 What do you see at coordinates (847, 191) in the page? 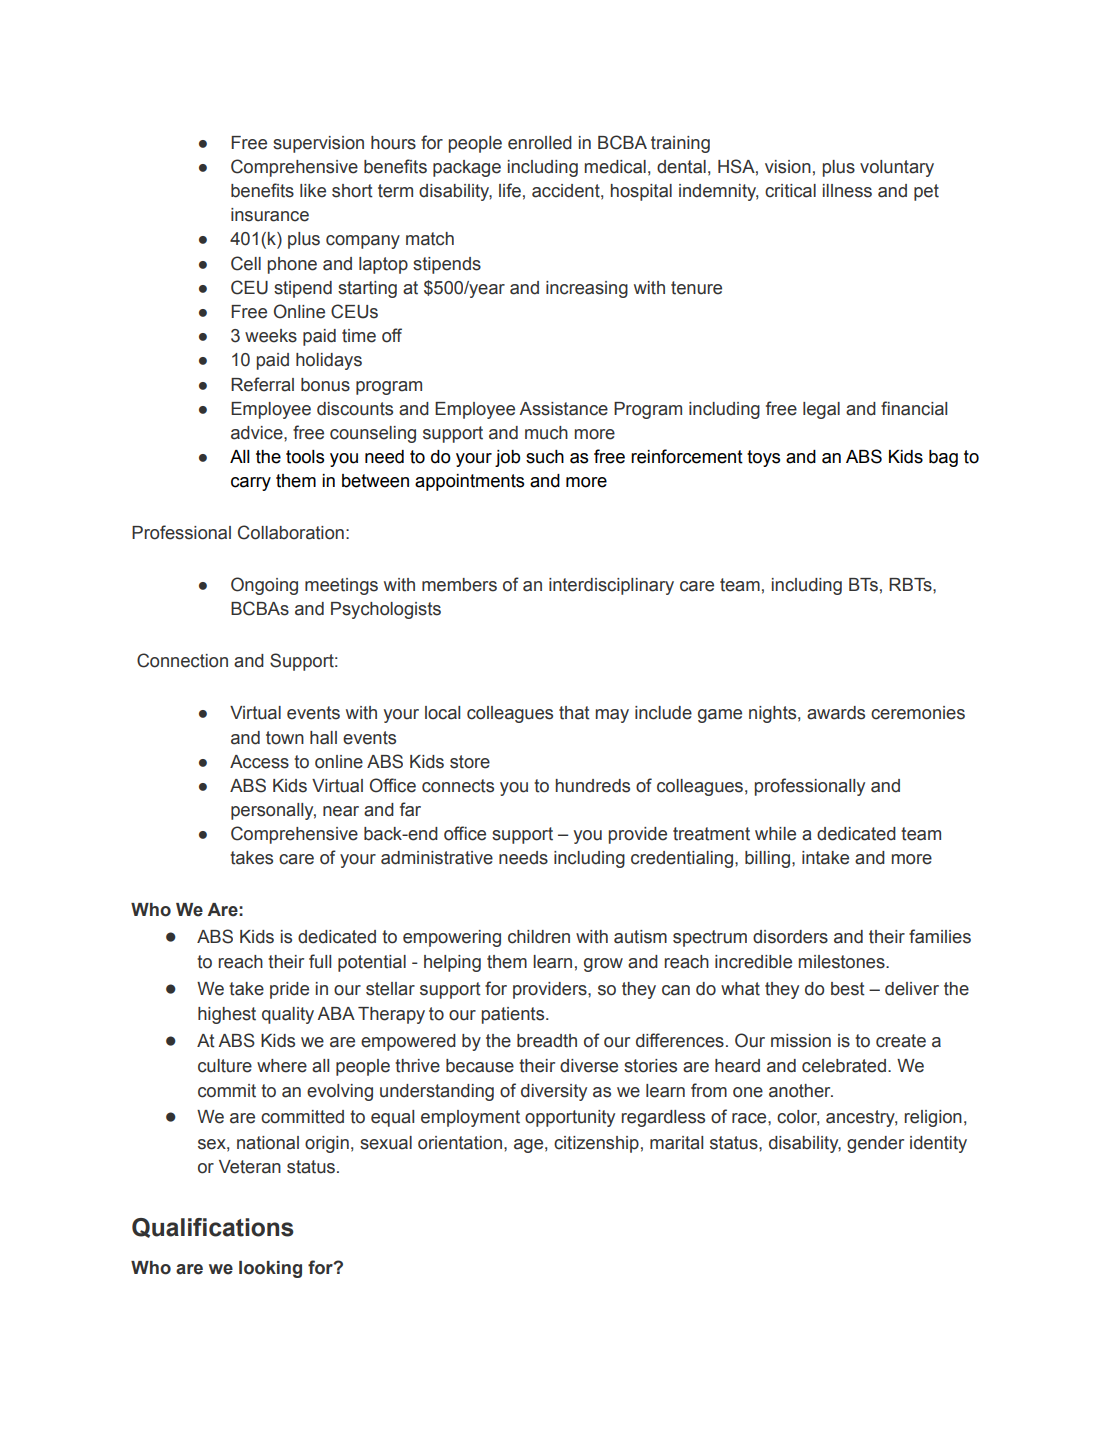
I see `illness` at bounding box center [847, 191].
